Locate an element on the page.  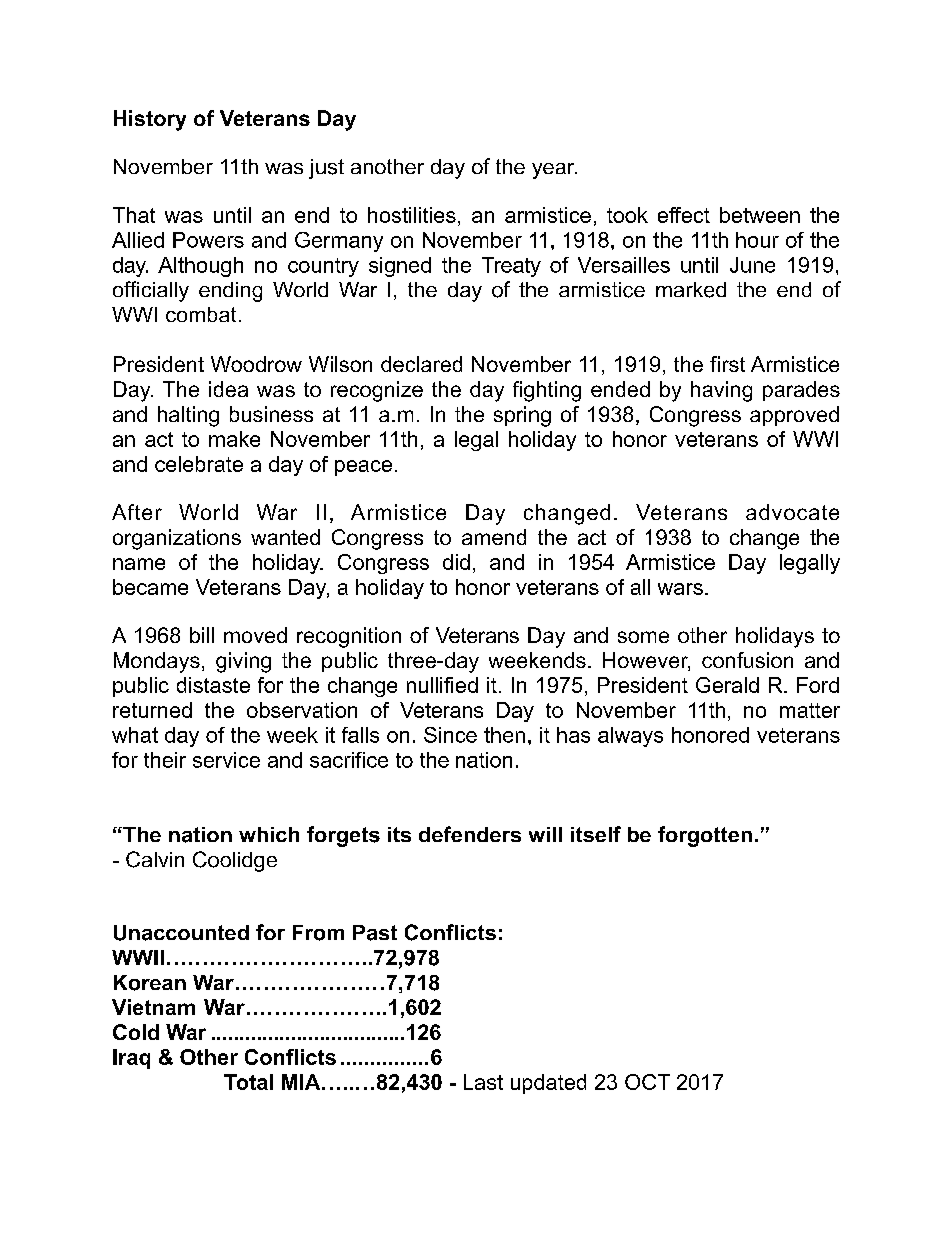
OCT is located at coordinates (647, 1082).
